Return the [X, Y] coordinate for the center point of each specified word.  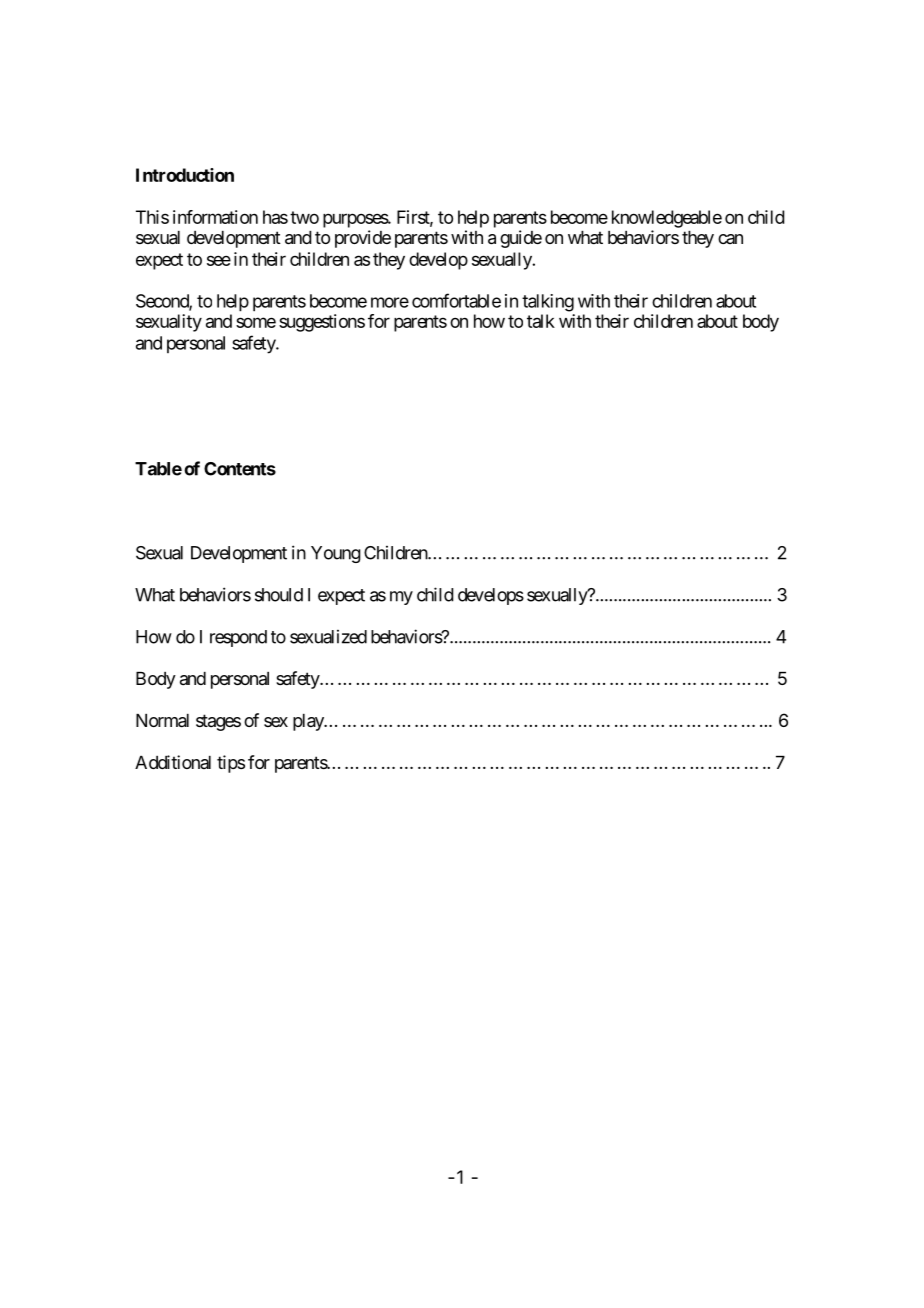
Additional [173, 762]
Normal [162, 721]
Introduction [185, 175]
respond [238, 638]
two [304, 217]
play [309, 722]
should [279, 595]
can [730, 239]
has [275, 217]
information [215, 217]
